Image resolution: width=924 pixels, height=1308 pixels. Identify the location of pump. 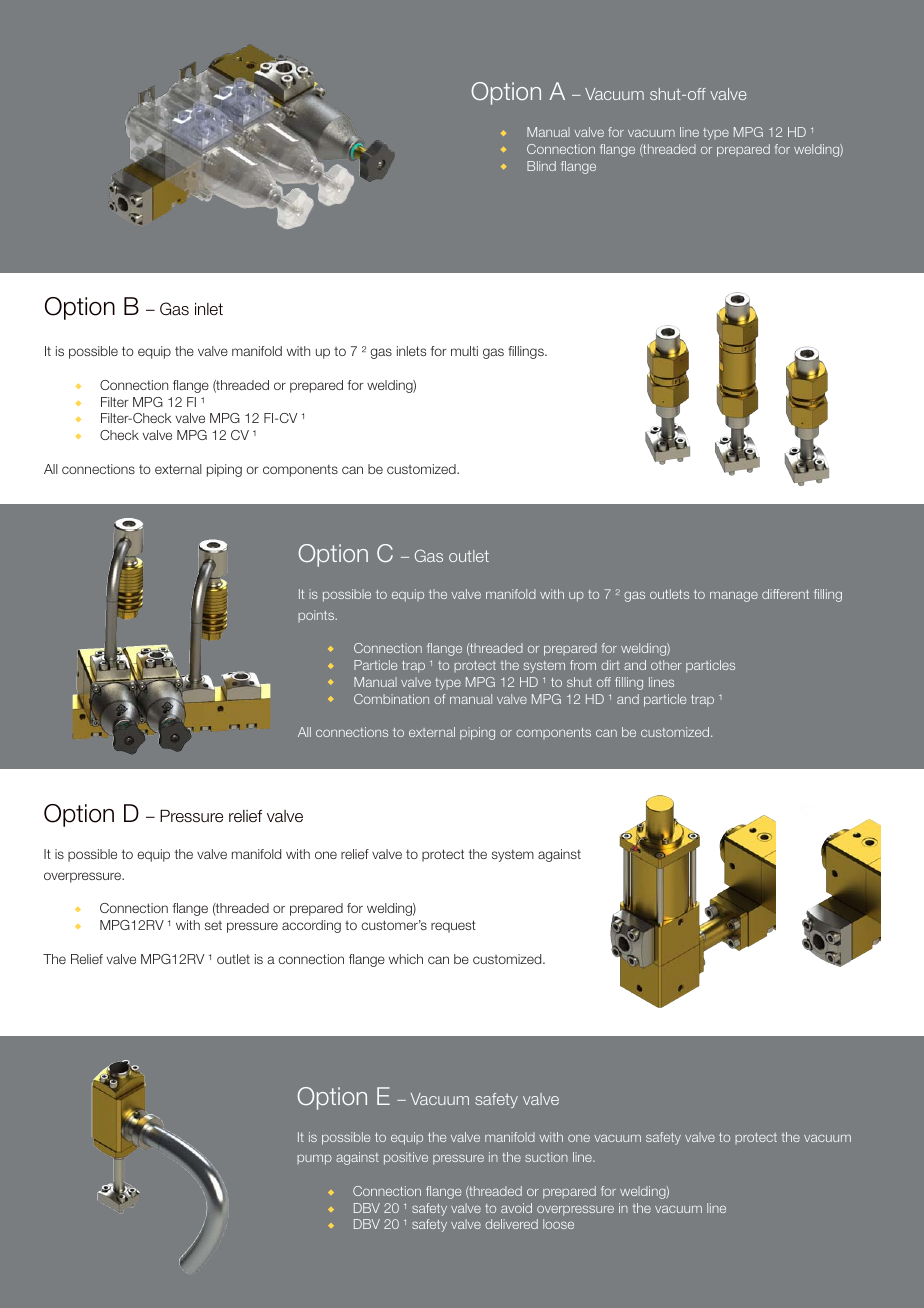
(314, 1160).
